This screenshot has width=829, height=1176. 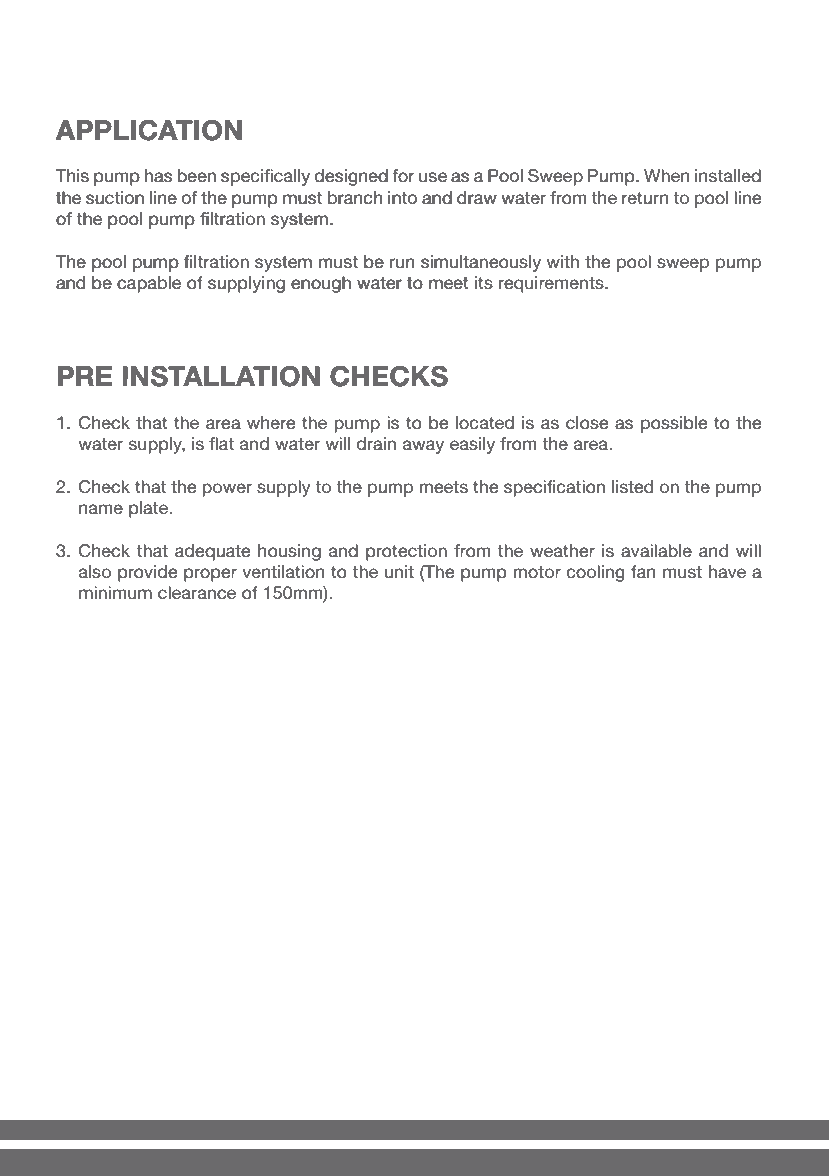 What do you see at coordinates (674, 424) in the screenshot?
I see `possible` at bounding box center [674, 424].
